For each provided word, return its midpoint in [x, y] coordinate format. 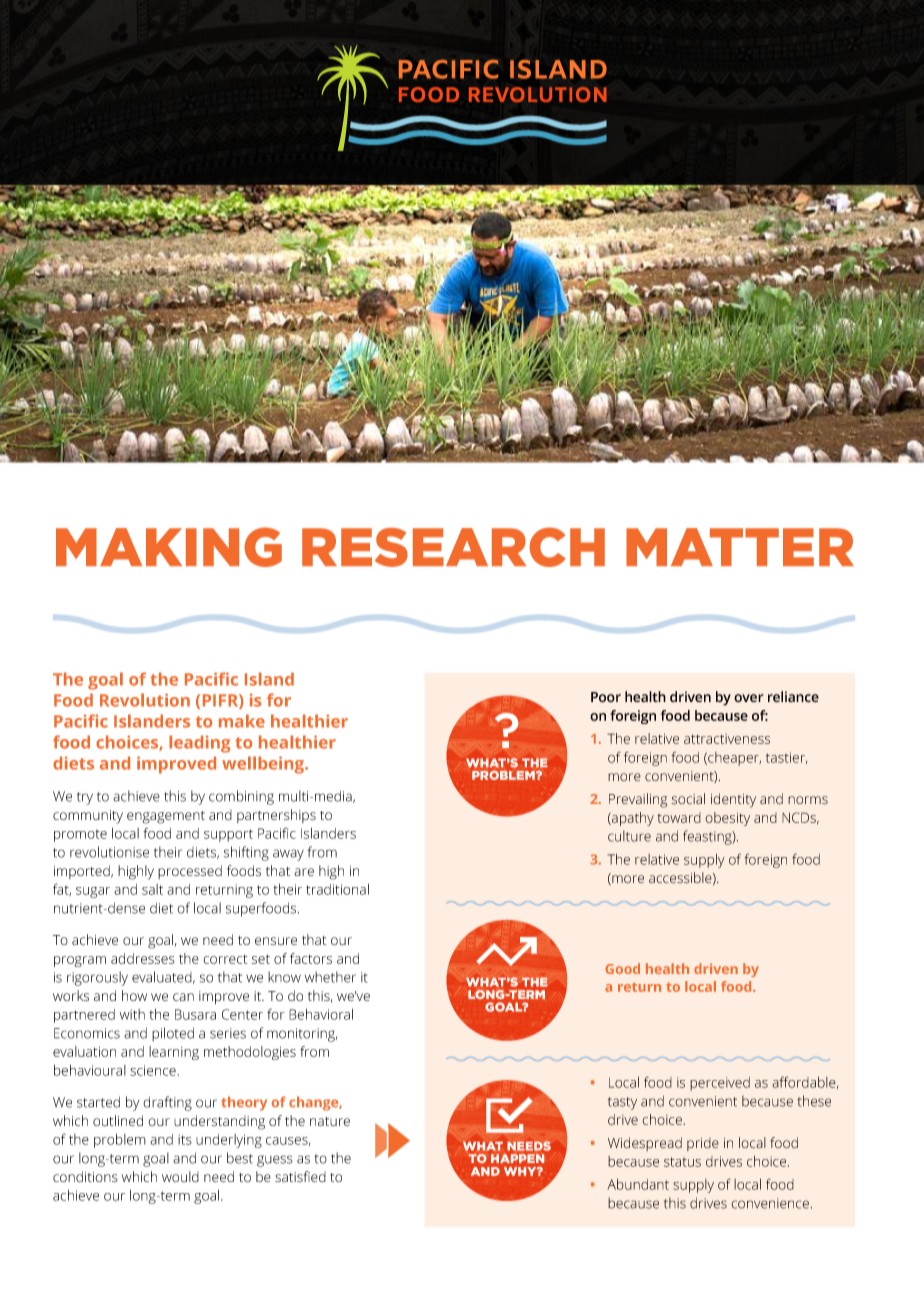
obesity [727, 819]
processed [190, 872]
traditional [337, 889]
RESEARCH [453, 547]
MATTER [740, 547]
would [180, 1176]
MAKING [169, 547]
